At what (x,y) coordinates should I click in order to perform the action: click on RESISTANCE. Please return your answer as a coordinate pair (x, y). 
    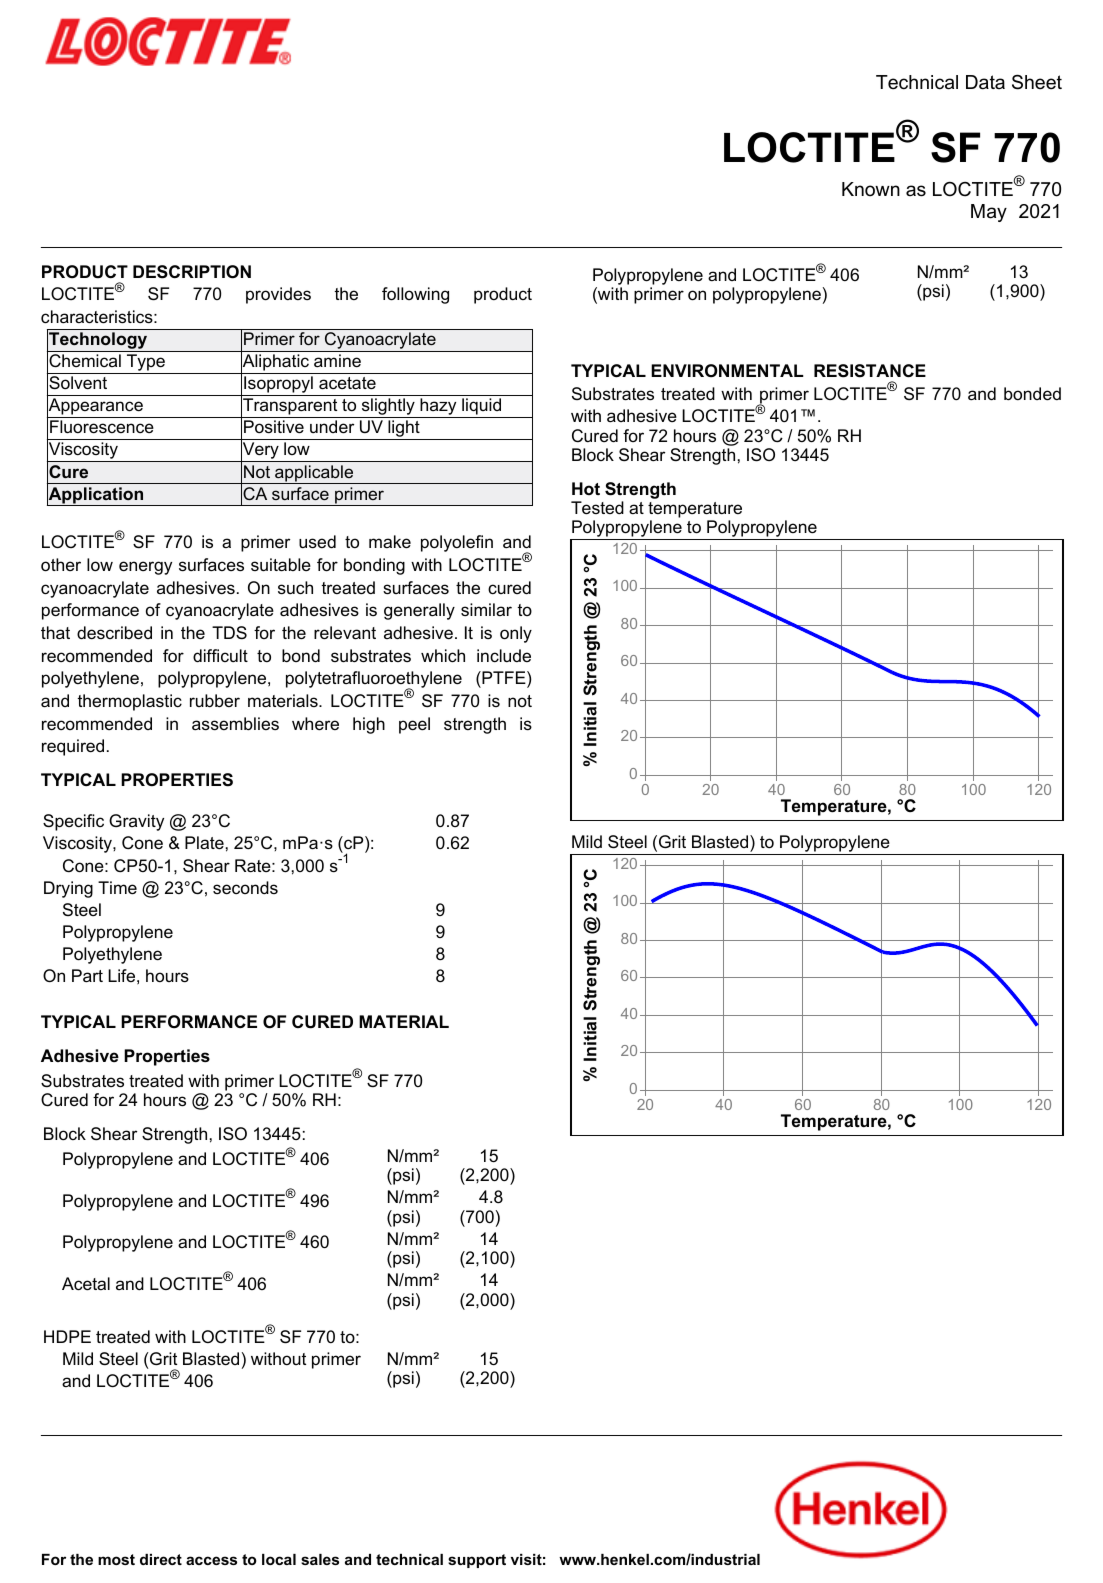
    Looking at the image, I should click on (870, 371).
